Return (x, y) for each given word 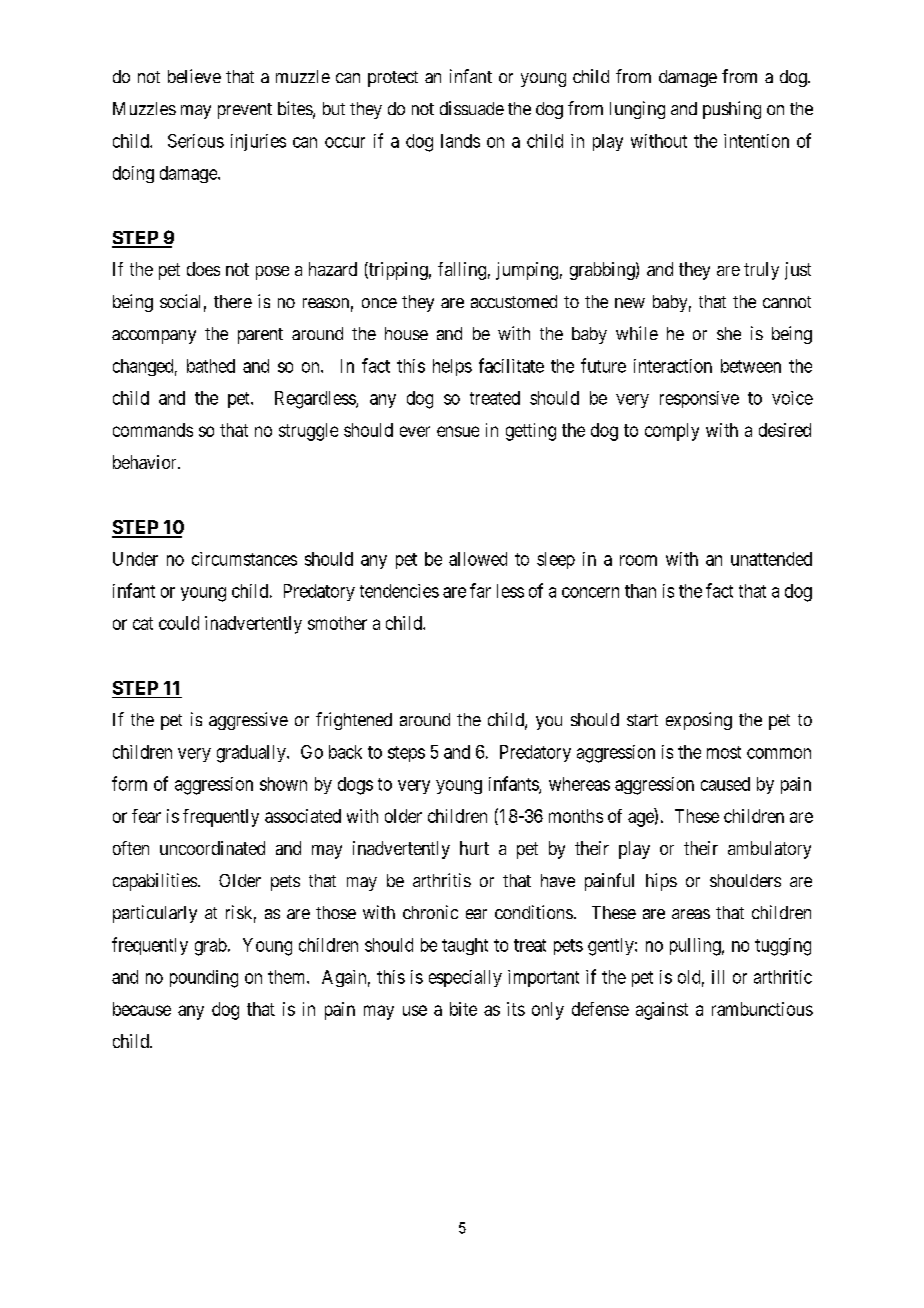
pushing (732, 110)
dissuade (472, 108)
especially (465, 978)
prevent (245, 111)
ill (718, 977)
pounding (204, 979)
